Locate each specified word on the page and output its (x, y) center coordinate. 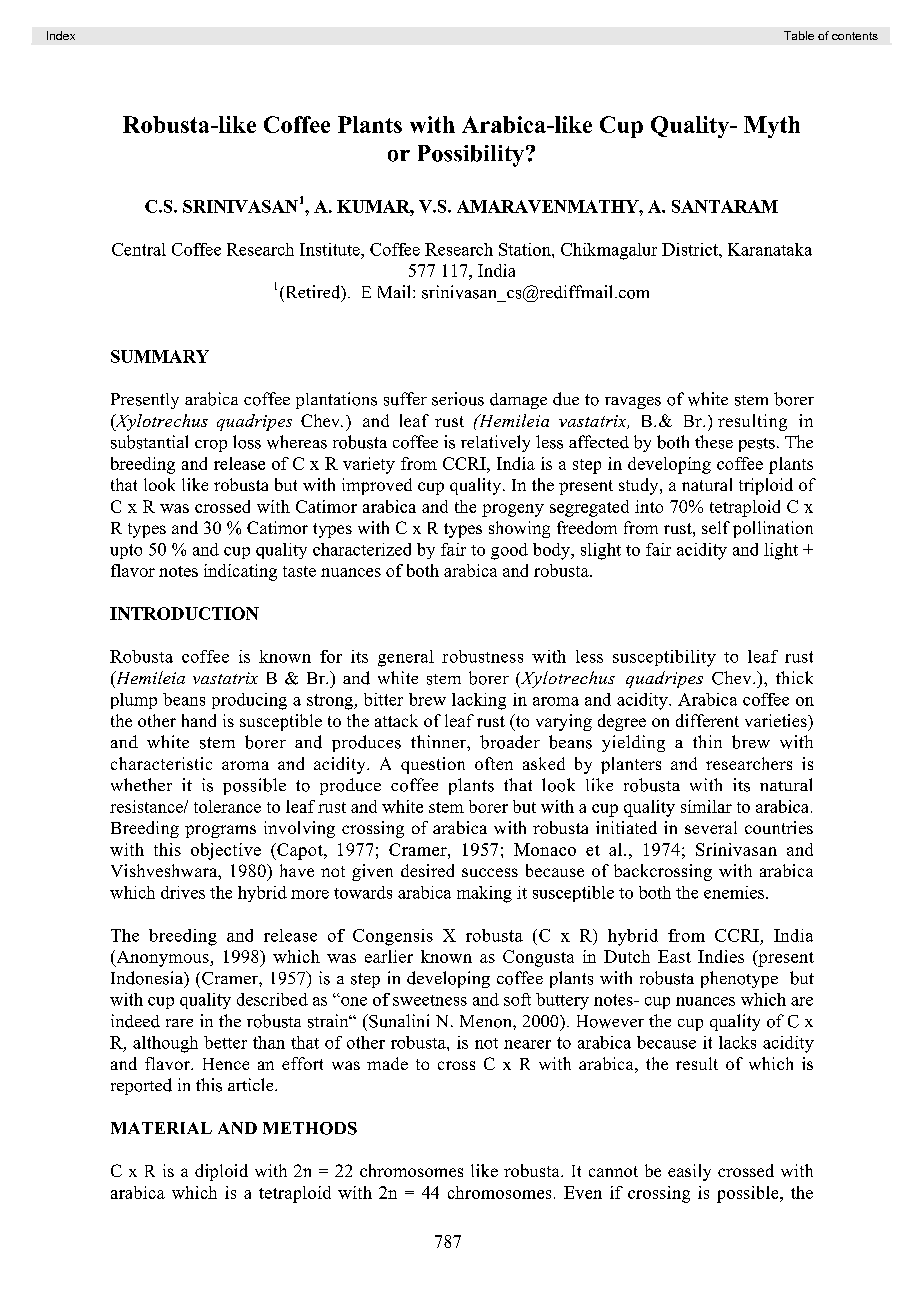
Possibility (471, 156)
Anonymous (162, 958)
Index (61, 35)
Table (799, 35)
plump (134, 701)
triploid (766, 486)
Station (526, 249)
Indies (721, 956)
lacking (479, 701)
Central (139, 249)
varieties (777, 720)
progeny (513, 510)
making (484, 894)
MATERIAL (161, 1128)
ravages (633, 403)
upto (126, 551)
